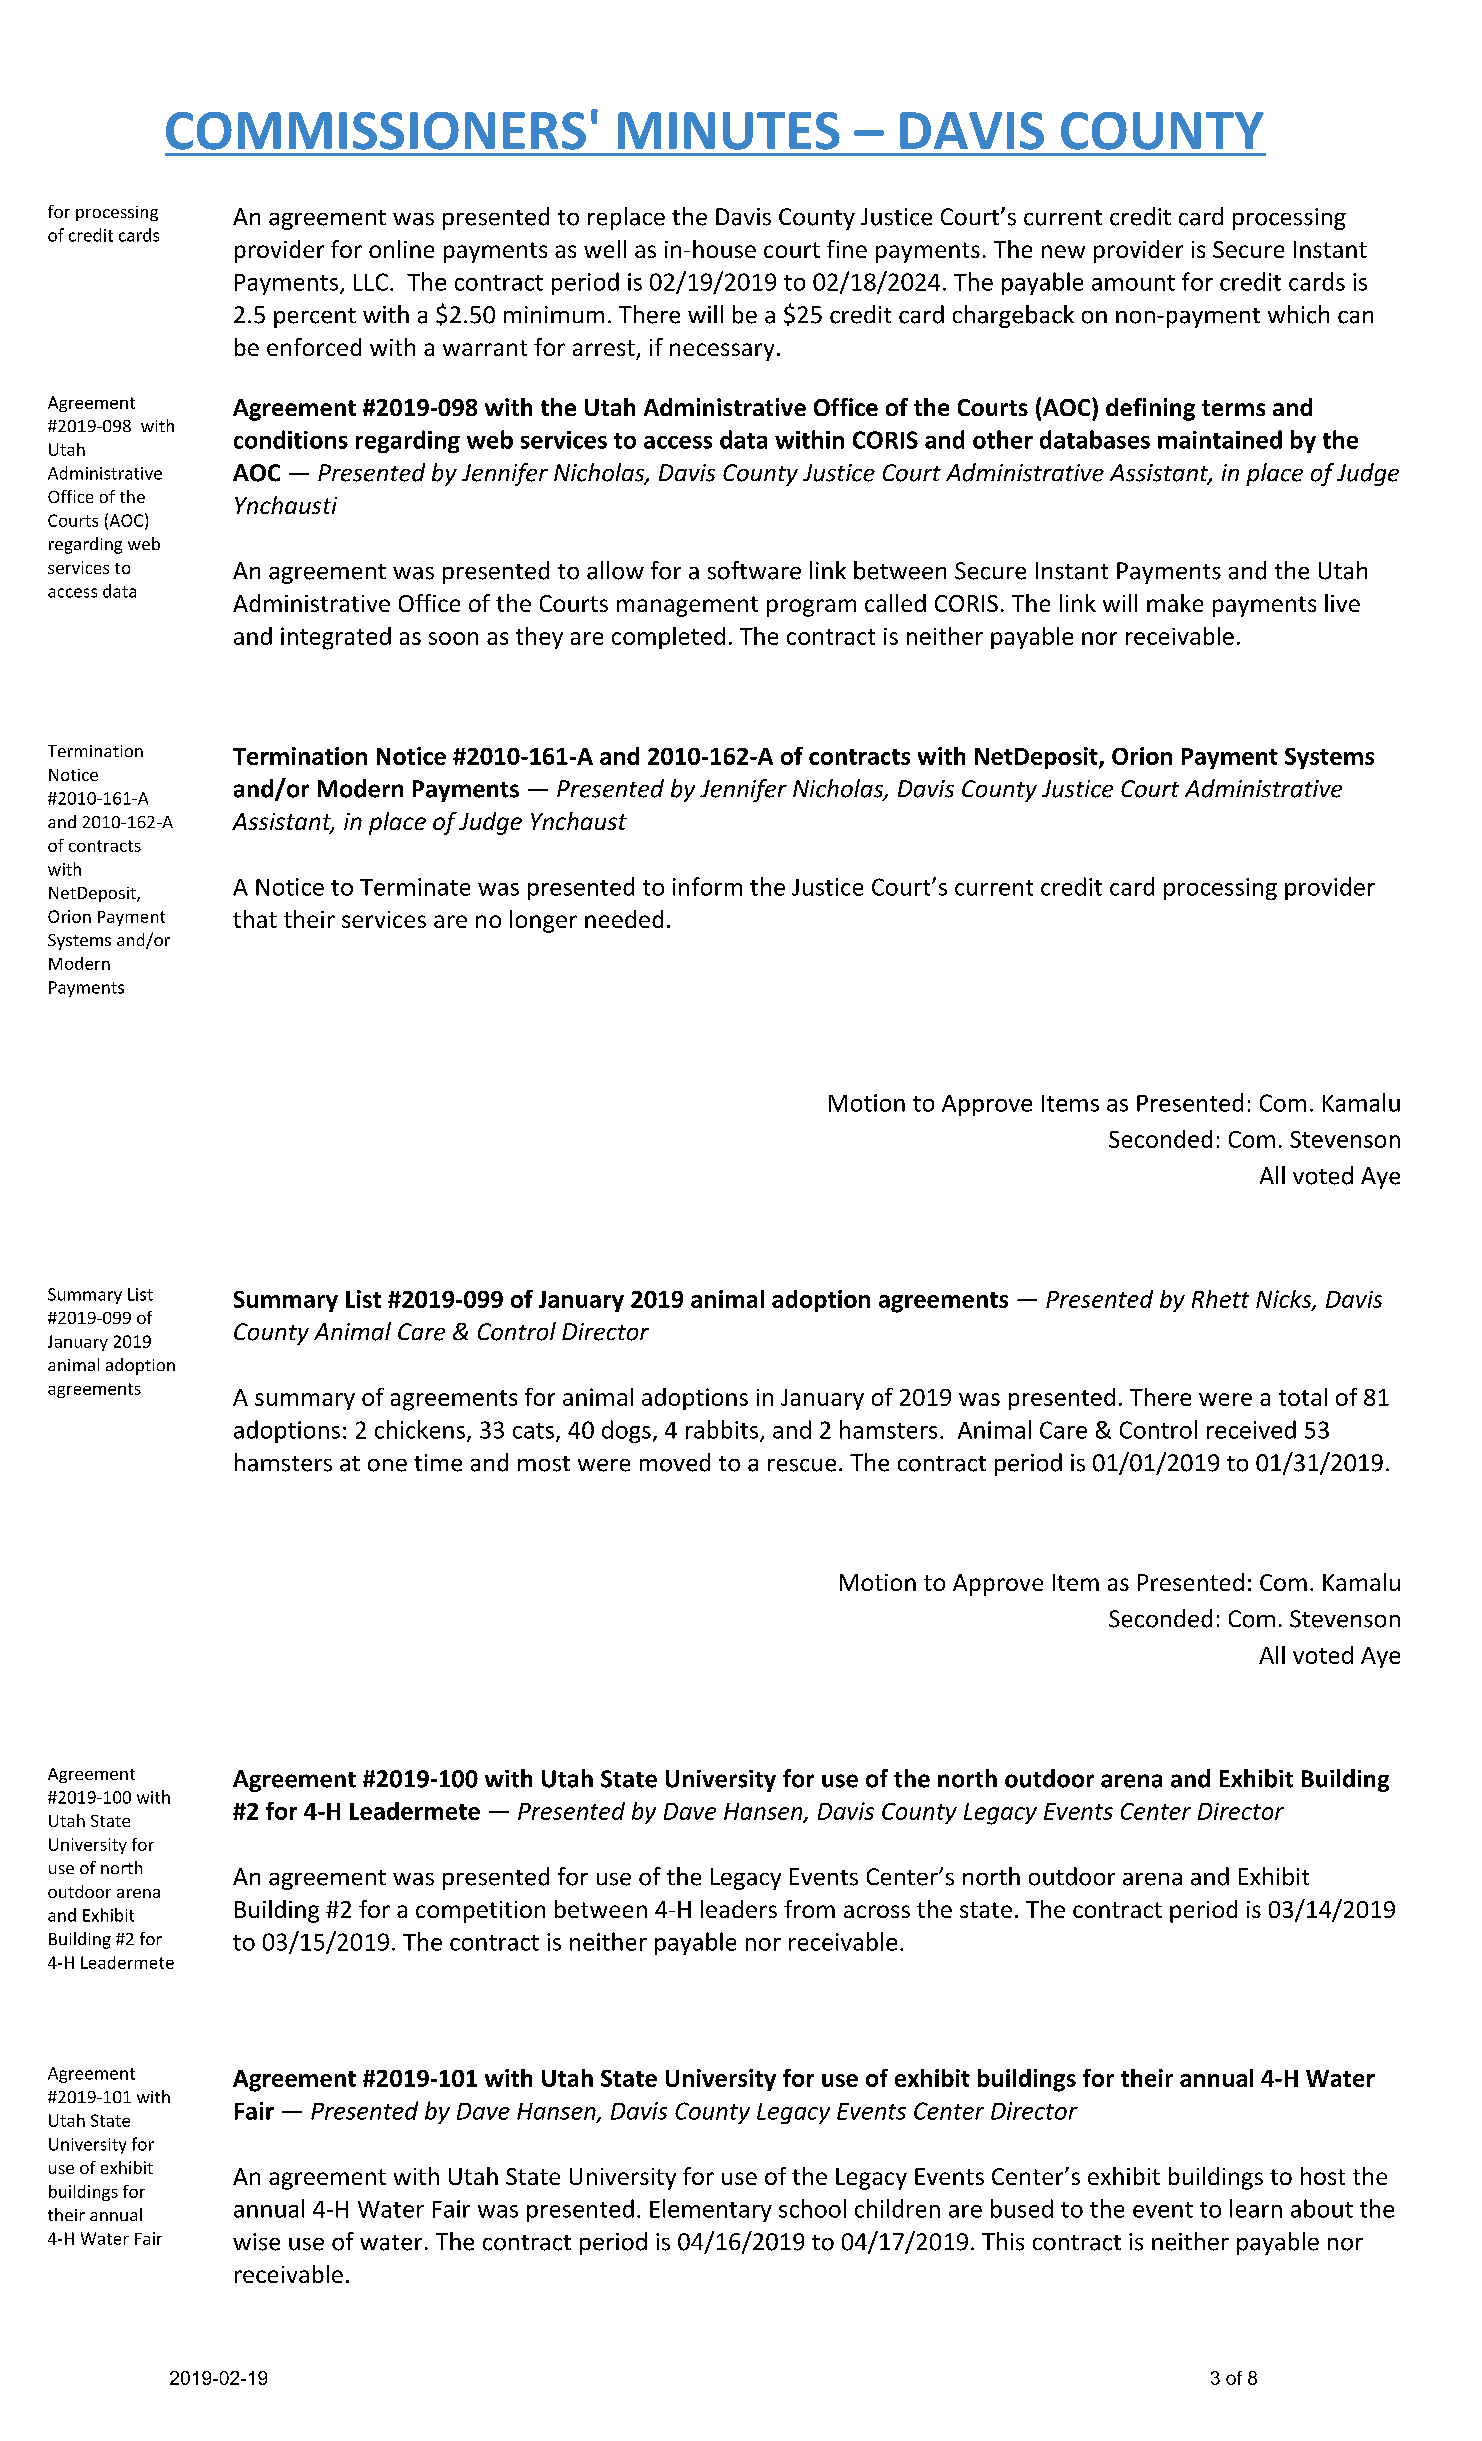 The image size is (1482, 2441). I want to click on amount, so click(1133, 283).
